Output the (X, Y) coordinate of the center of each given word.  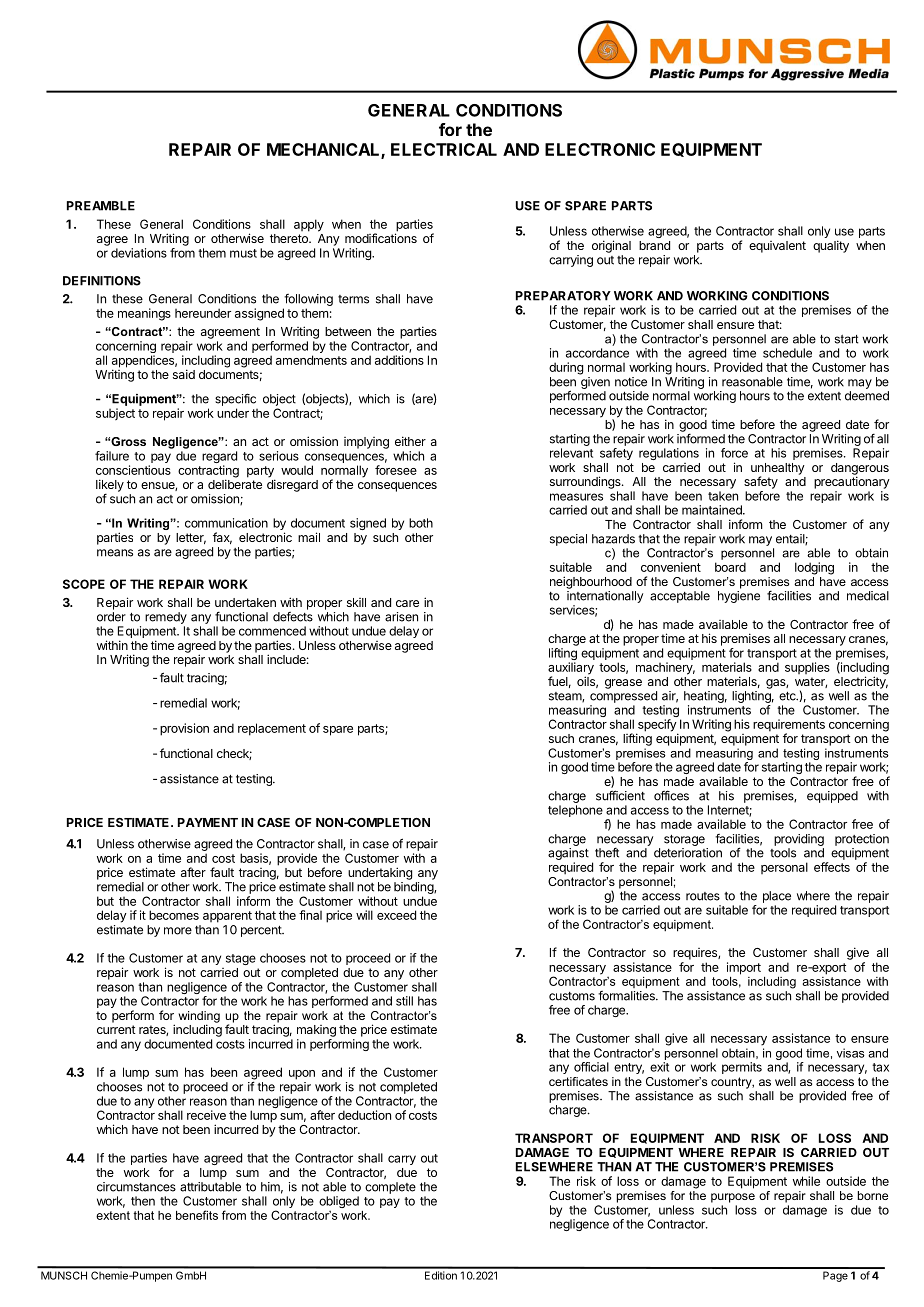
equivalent (777, 247)
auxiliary (571, 669)
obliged (339, 1203)
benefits (197, 1215)
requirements (789, 726)
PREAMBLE (101, 206)
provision (184, 729)
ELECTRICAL (444, 149)
